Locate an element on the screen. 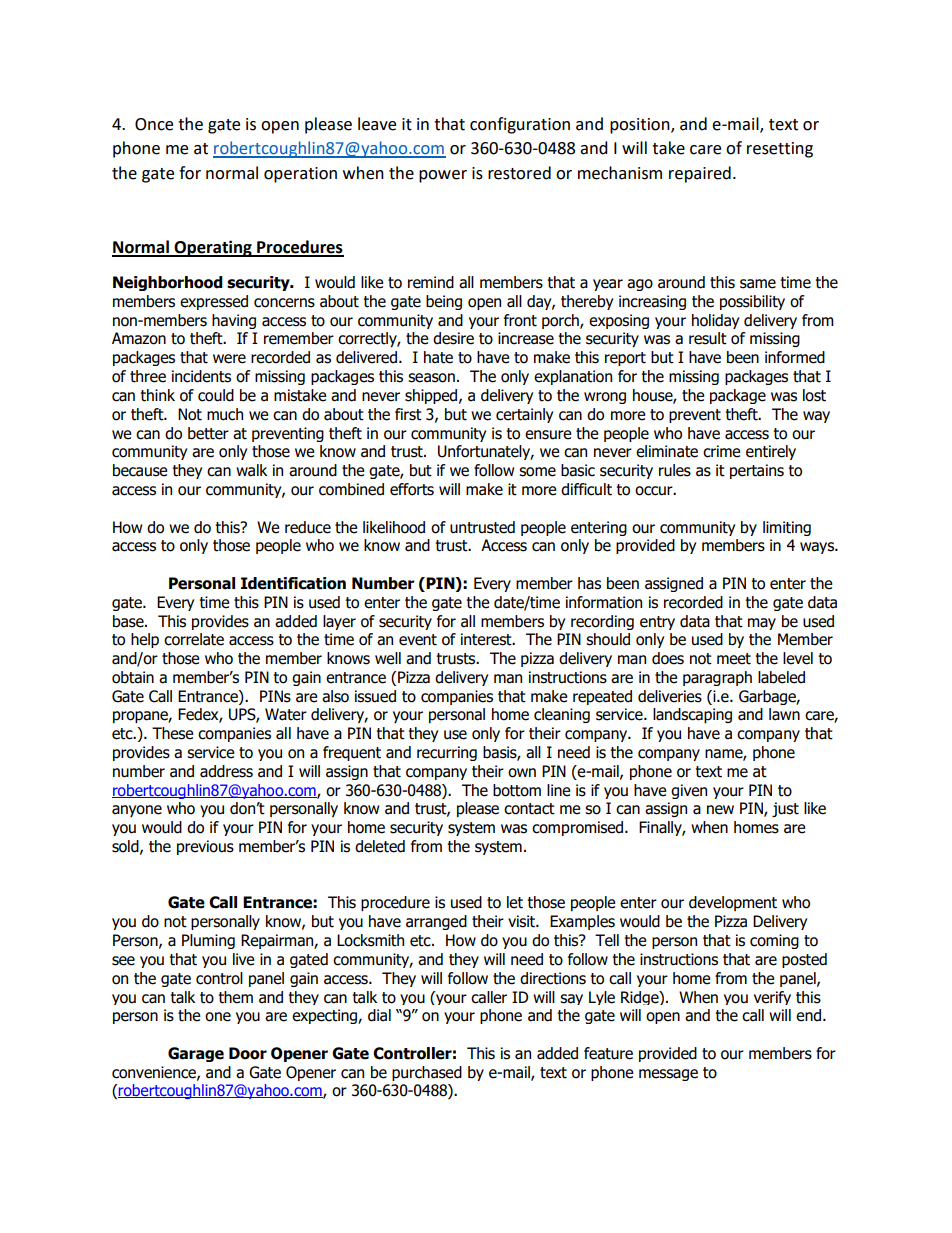 This screenshot has height=1233, width=952. resetting is located at coordinates (780, 150).
